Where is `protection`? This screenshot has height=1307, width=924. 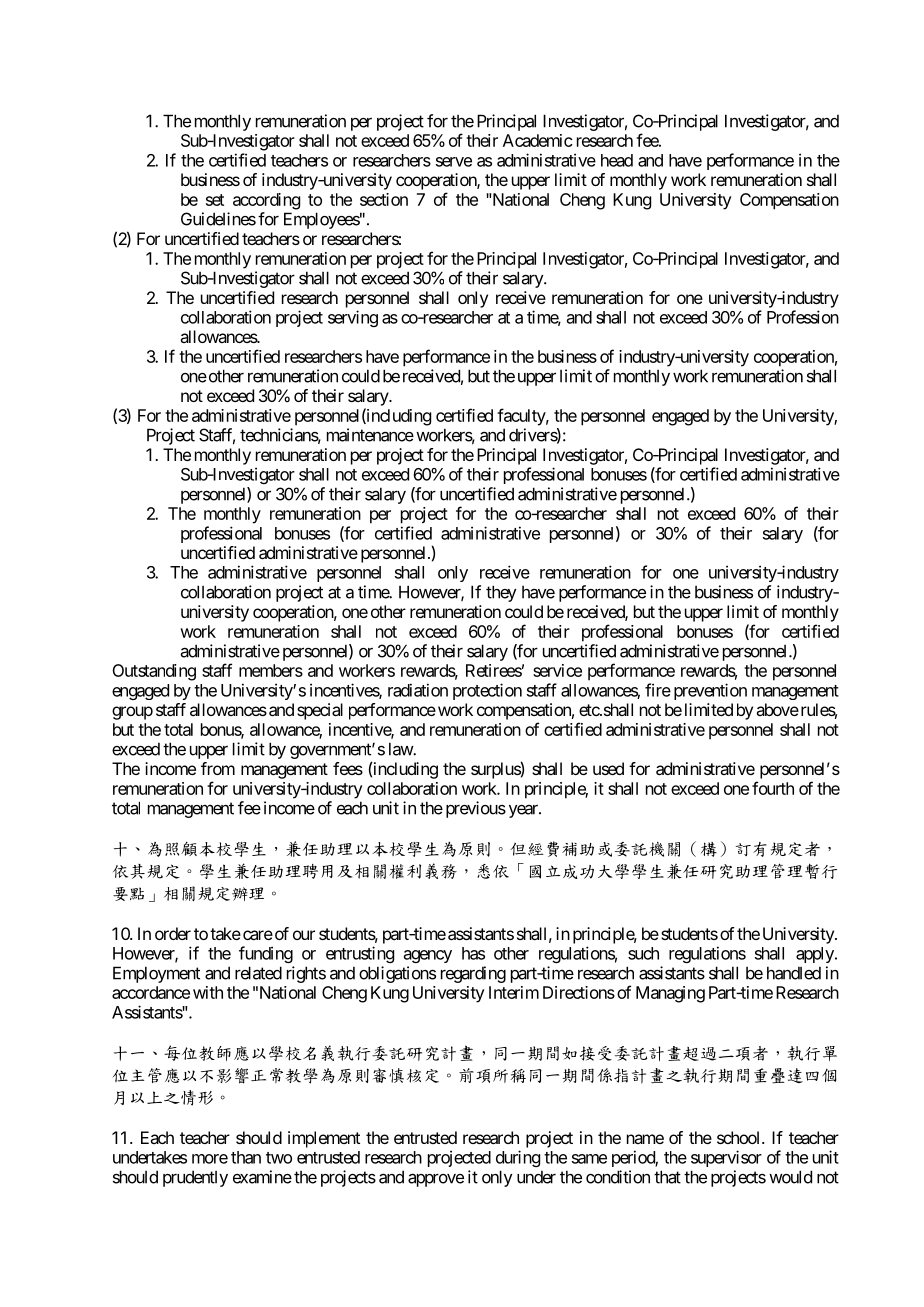
protection is located at coordinates (487, 691).
